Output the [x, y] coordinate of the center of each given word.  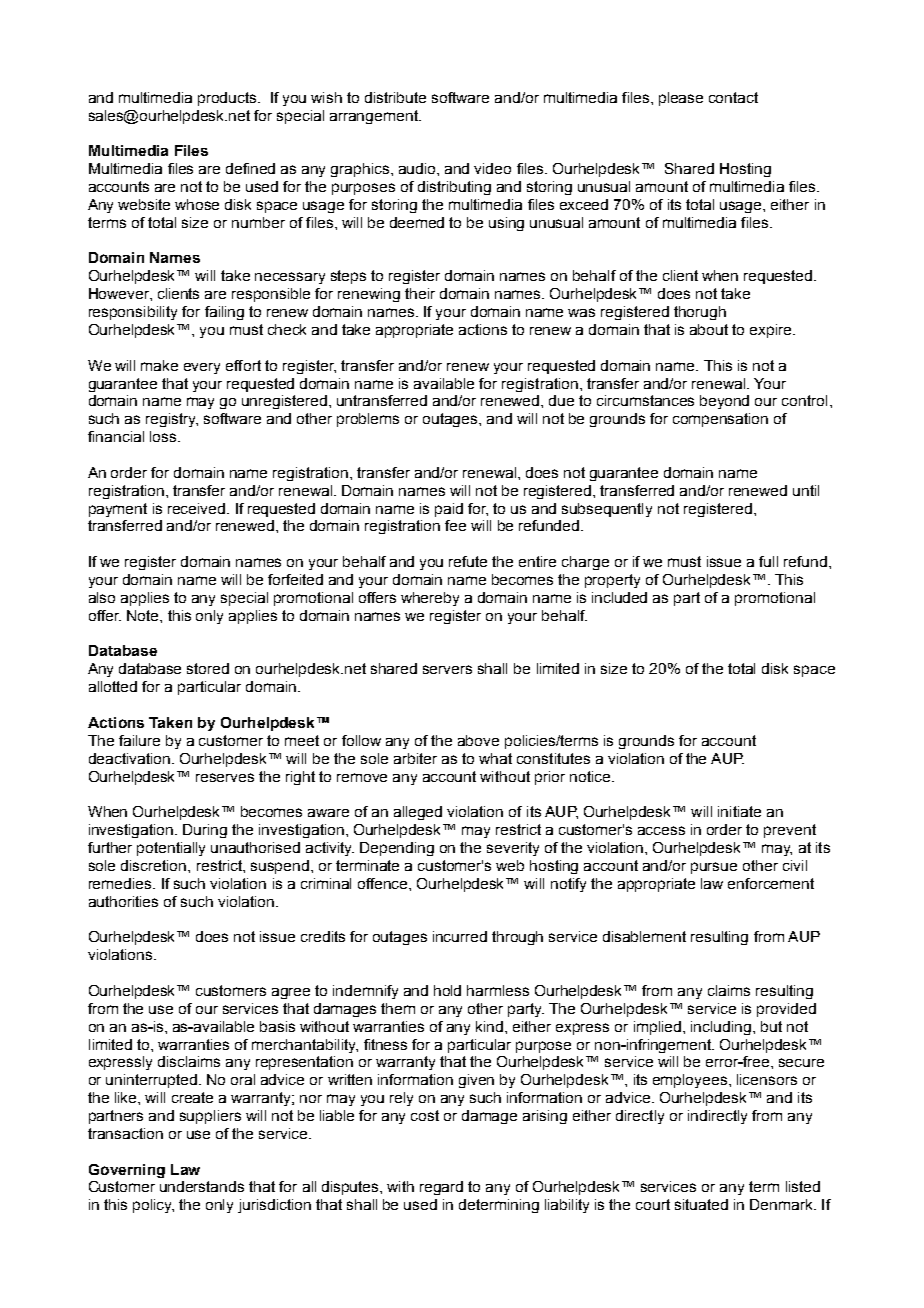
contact [733, 97]
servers [447, 669]
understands [202, 1186]
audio [418, 168]
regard [441, 1188]
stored [208, 668]
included [619, 597]
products [228, 99]
